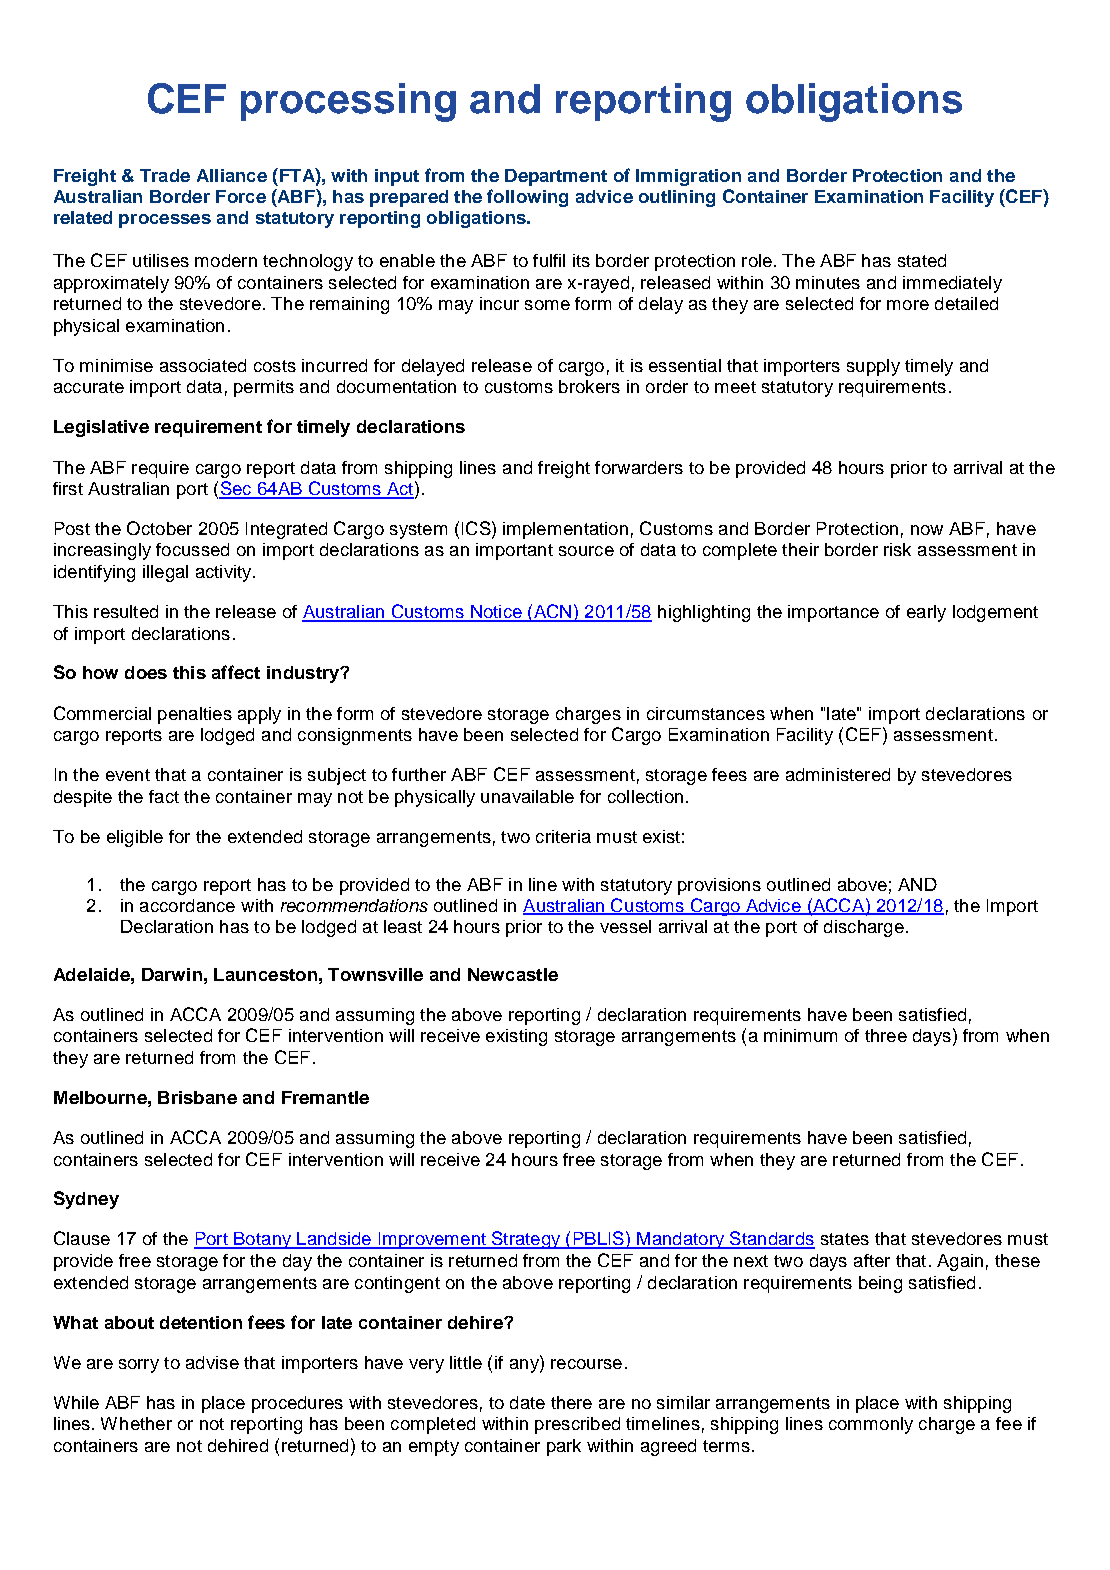 This document has height=1570, width=1110. Describe the element at coordinates (136, 1423) in the document. I see `Whether` at that location.
